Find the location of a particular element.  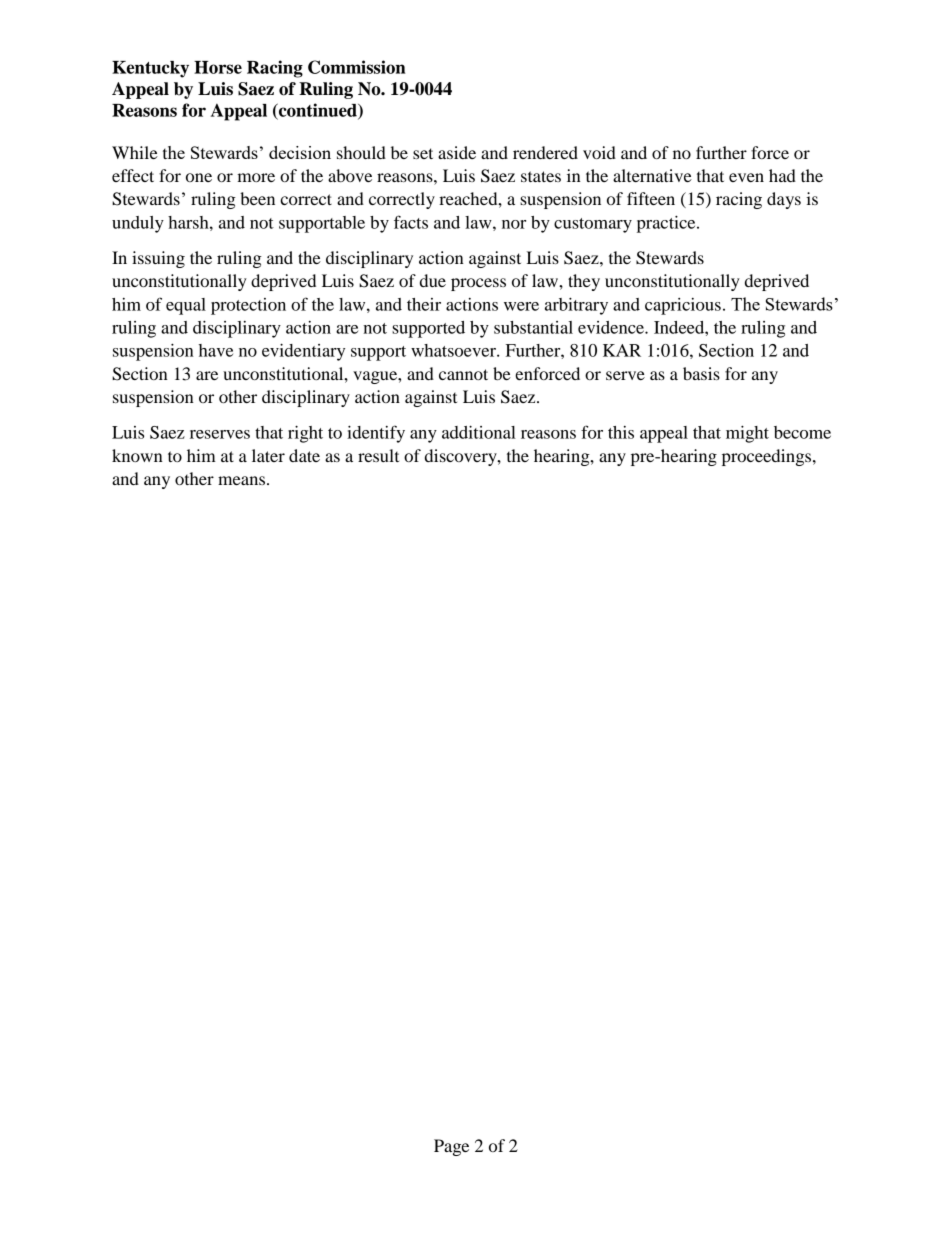

even is located at coordinates (746, 177).
